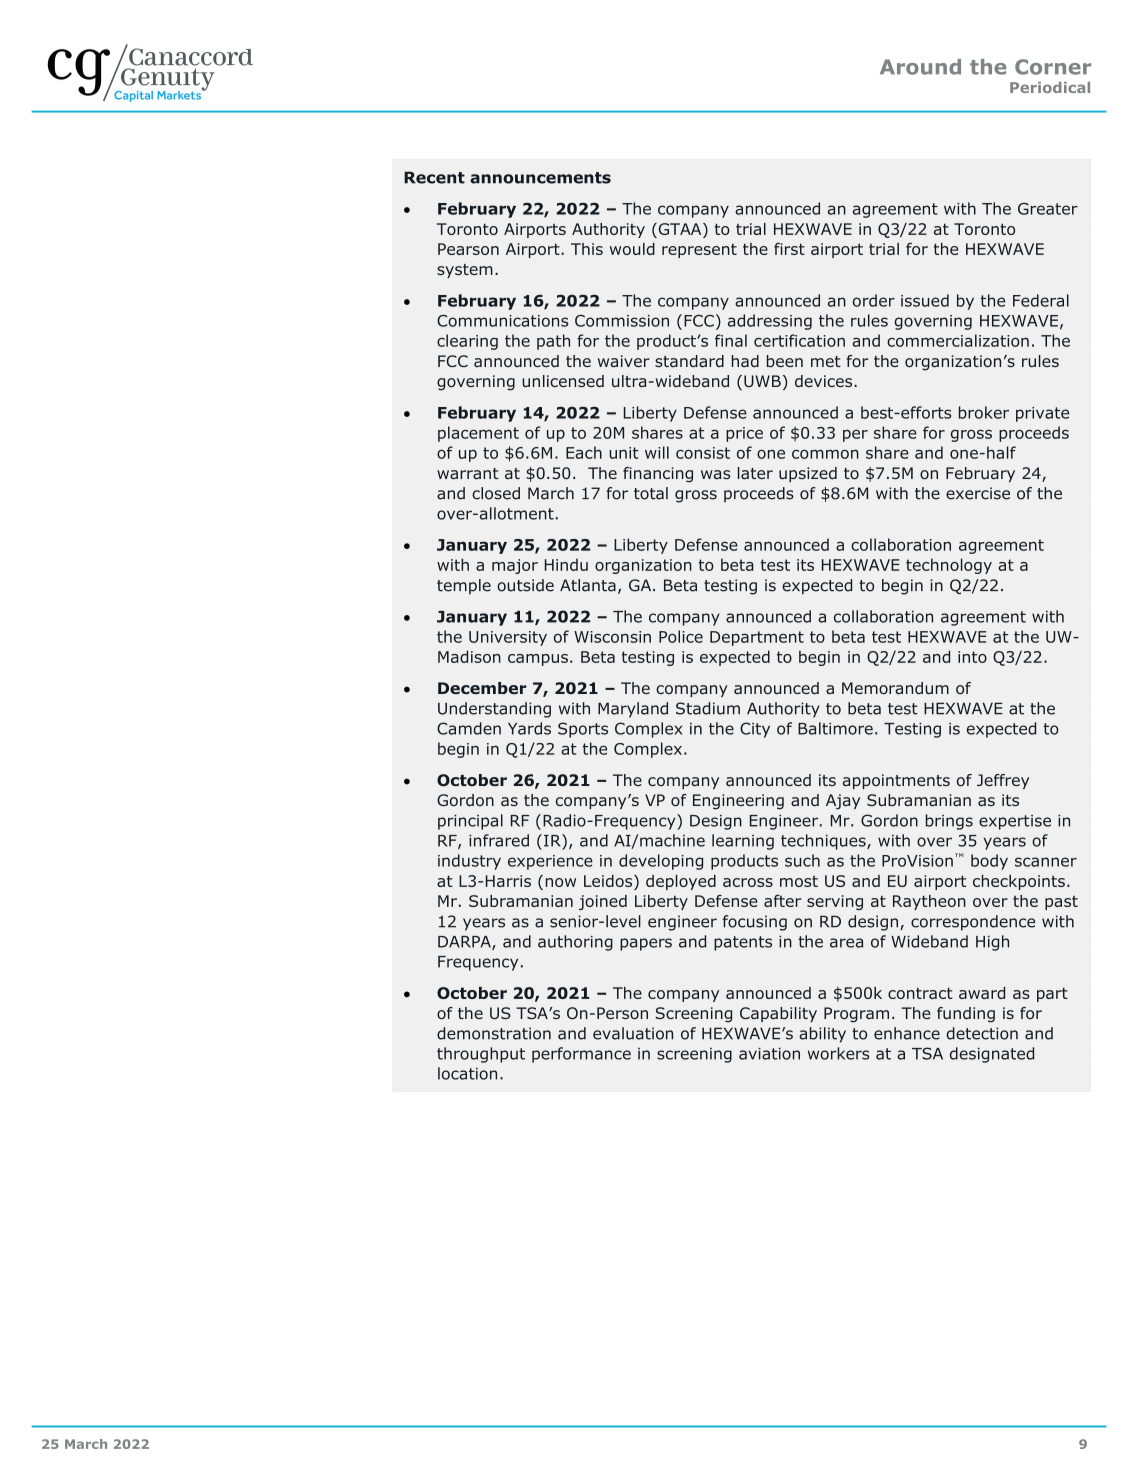 The width and height of the document is (1138, 1473). Describe the element at coordinates (478, 434) in the document. I see `placement` at that location.
